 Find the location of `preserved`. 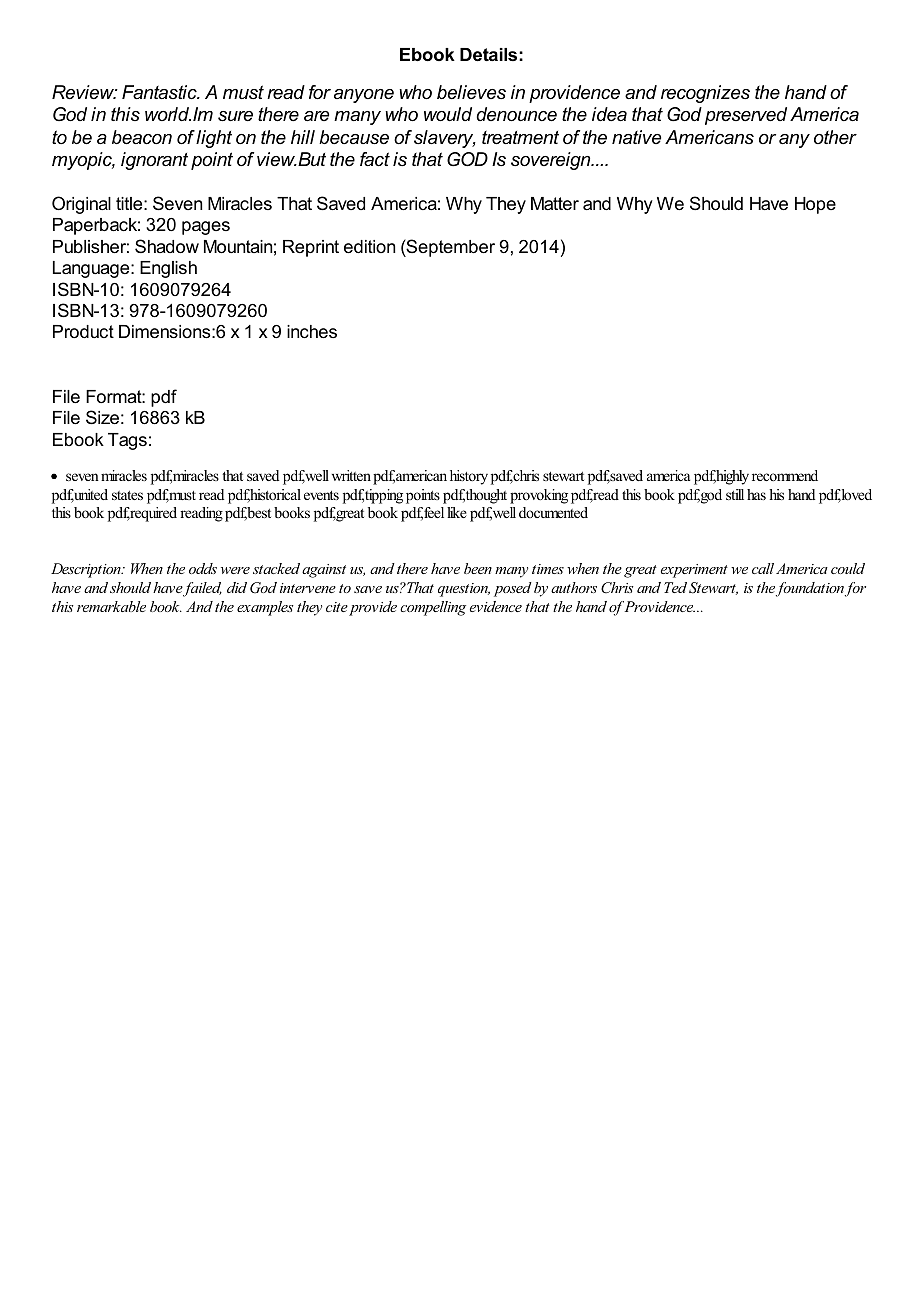

preserved is located at coordinates (746, 116).
